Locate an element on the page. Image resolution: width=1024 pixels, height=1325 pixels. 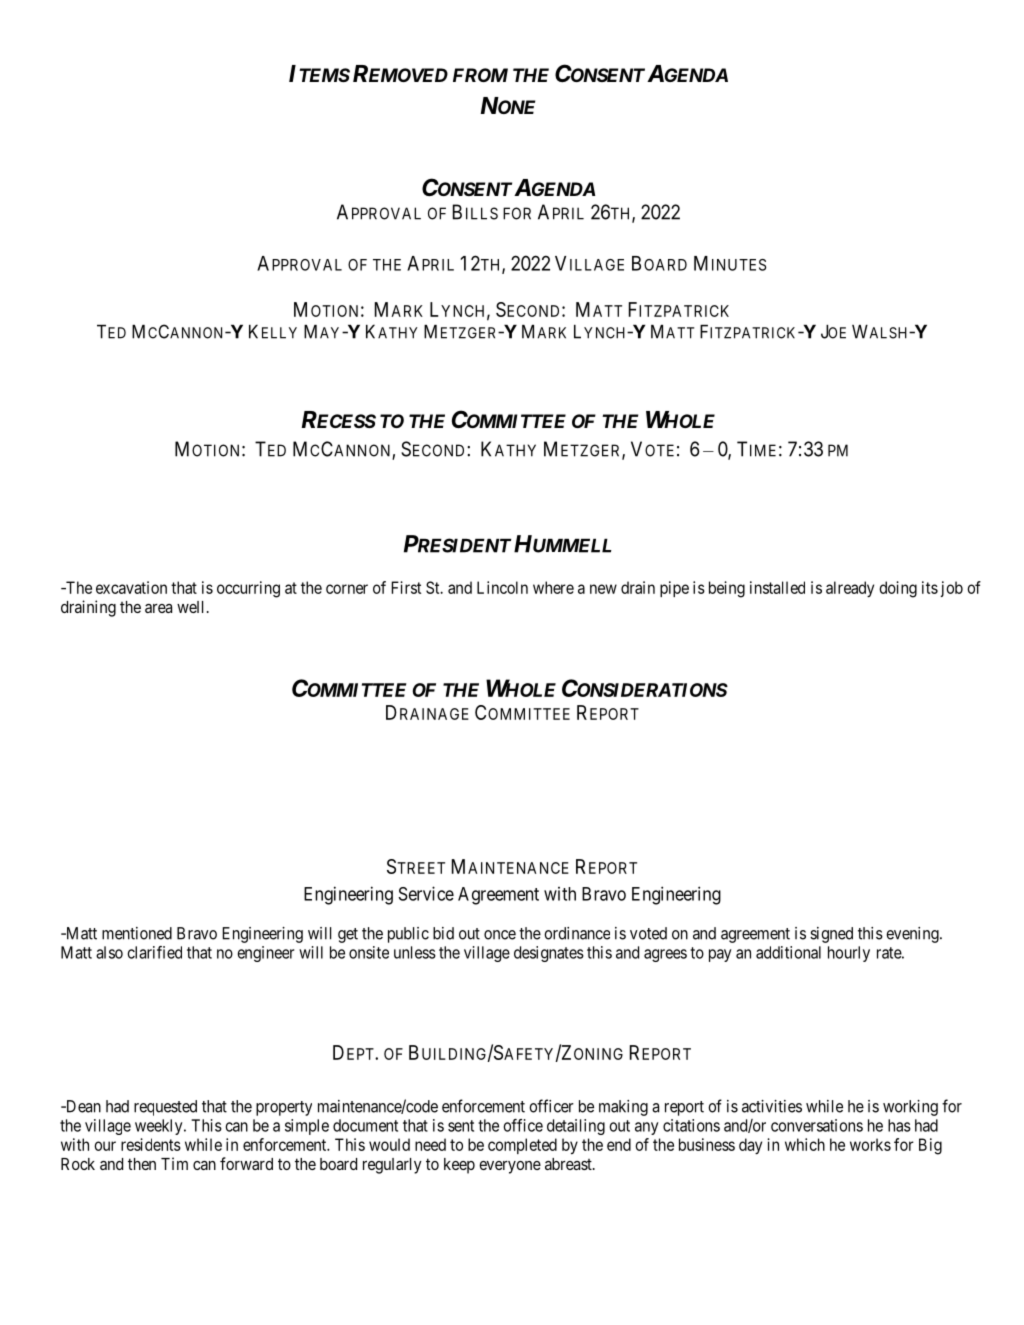
new is located at coordinates (603, 589).
